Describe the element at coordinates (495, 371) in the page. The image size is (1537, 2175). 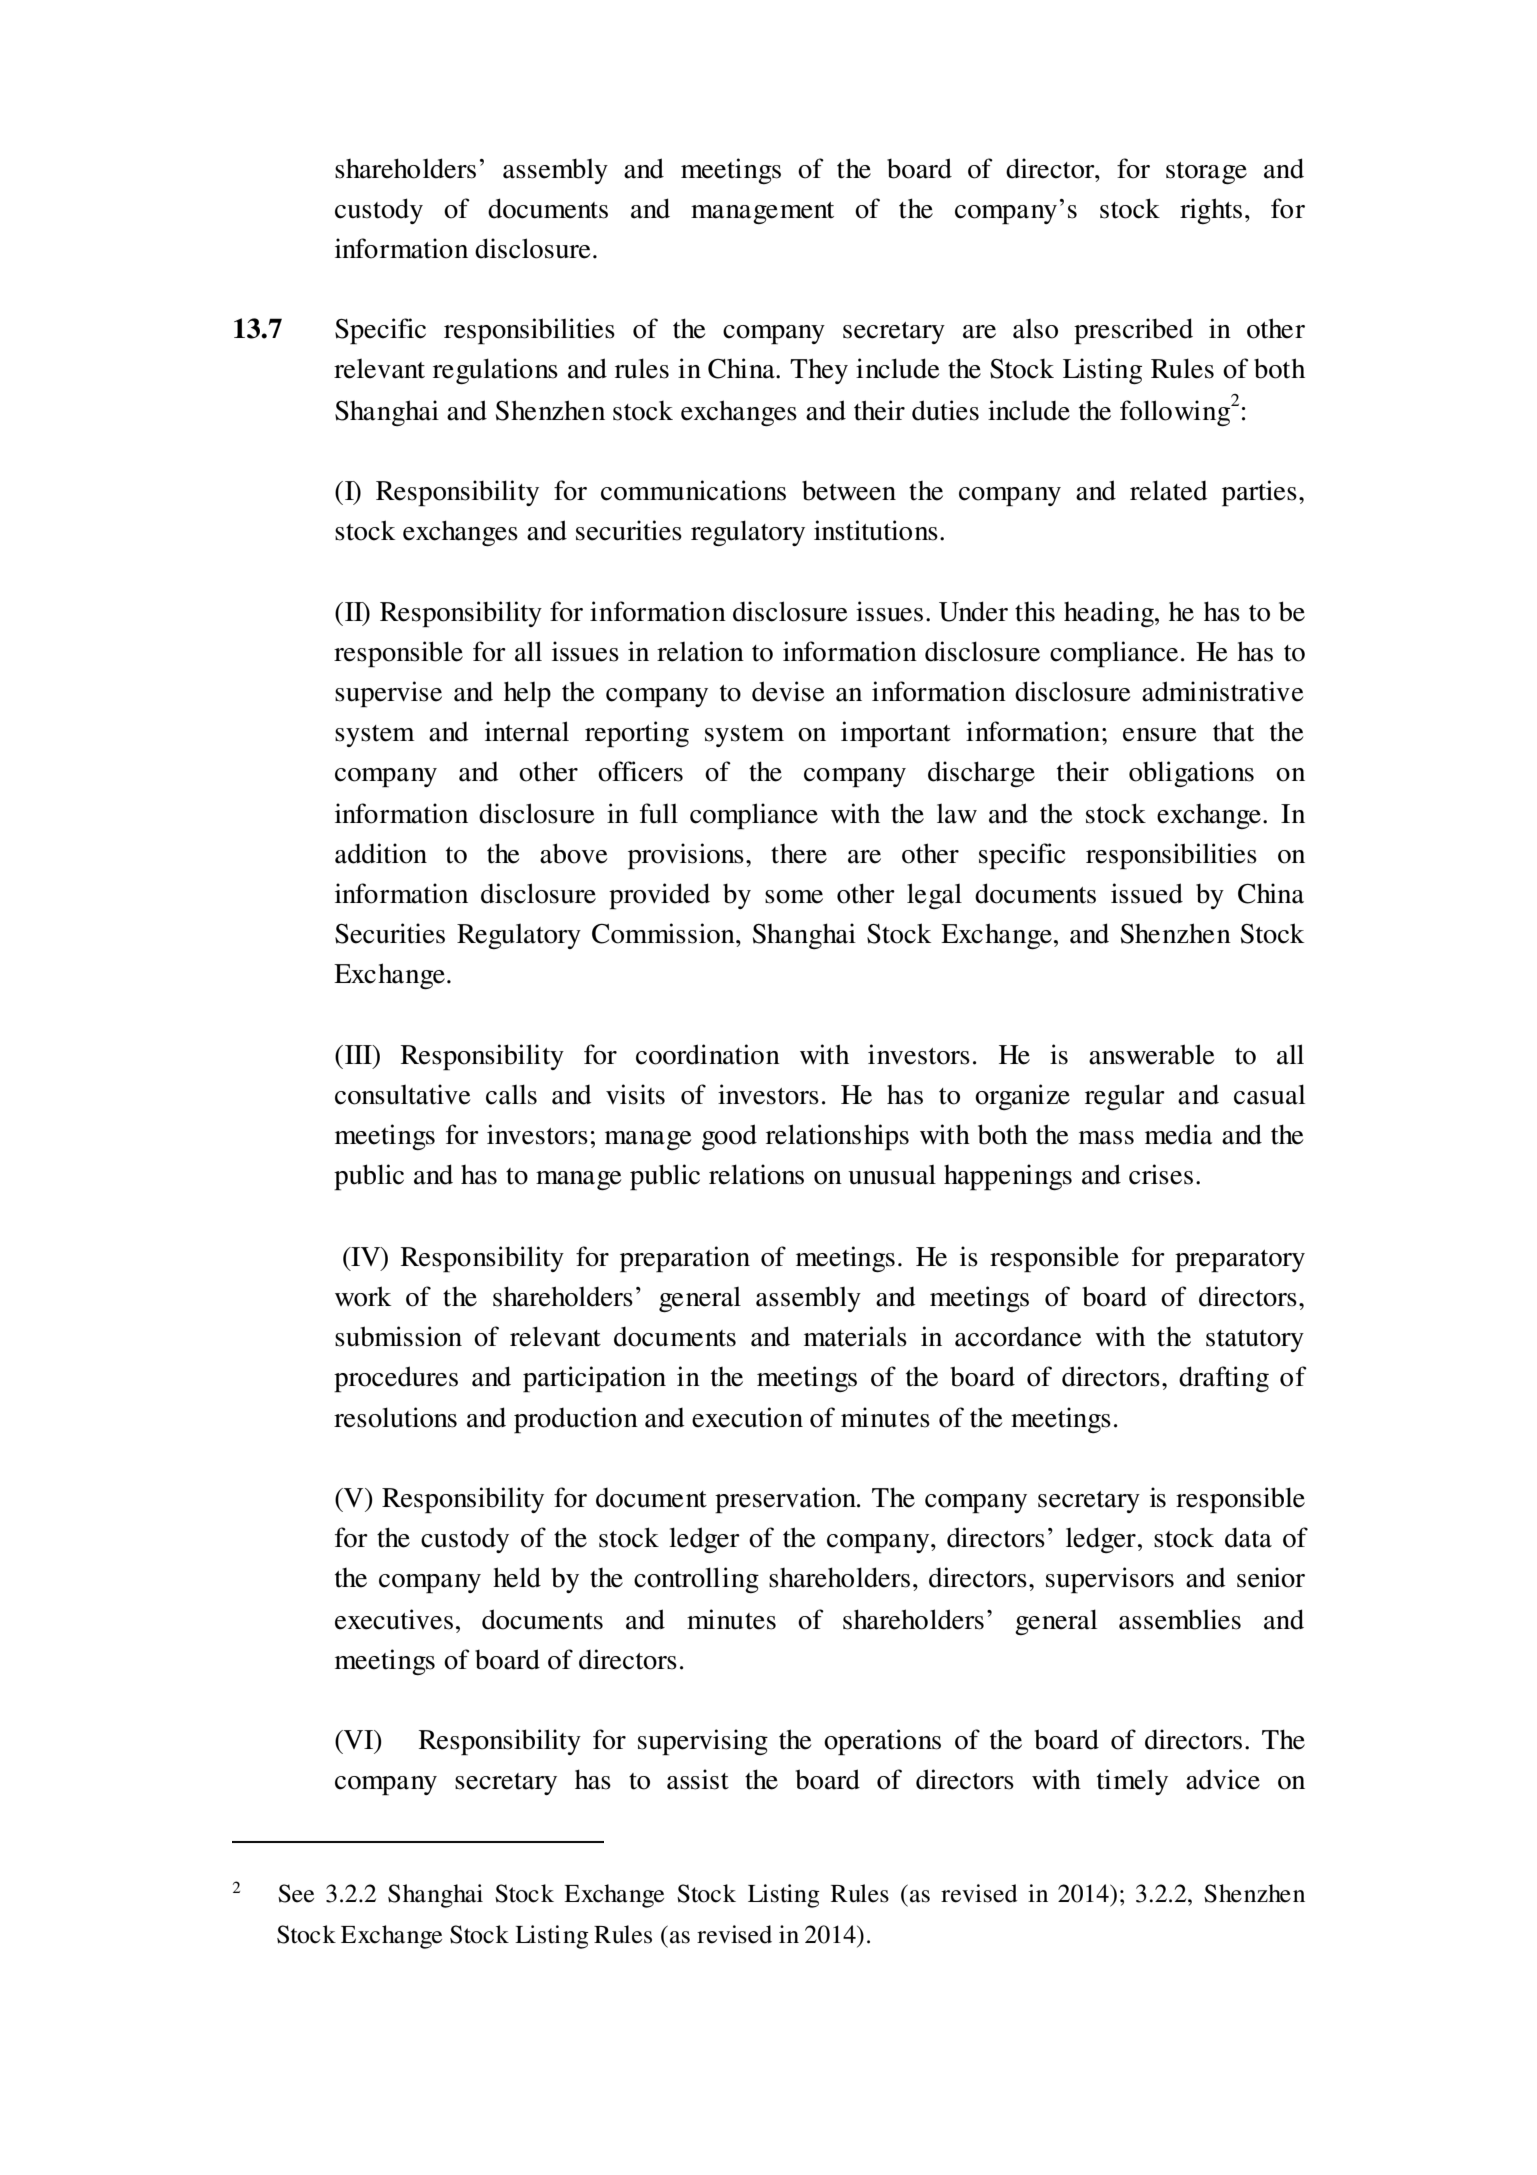
I see `regulations` at that location.
